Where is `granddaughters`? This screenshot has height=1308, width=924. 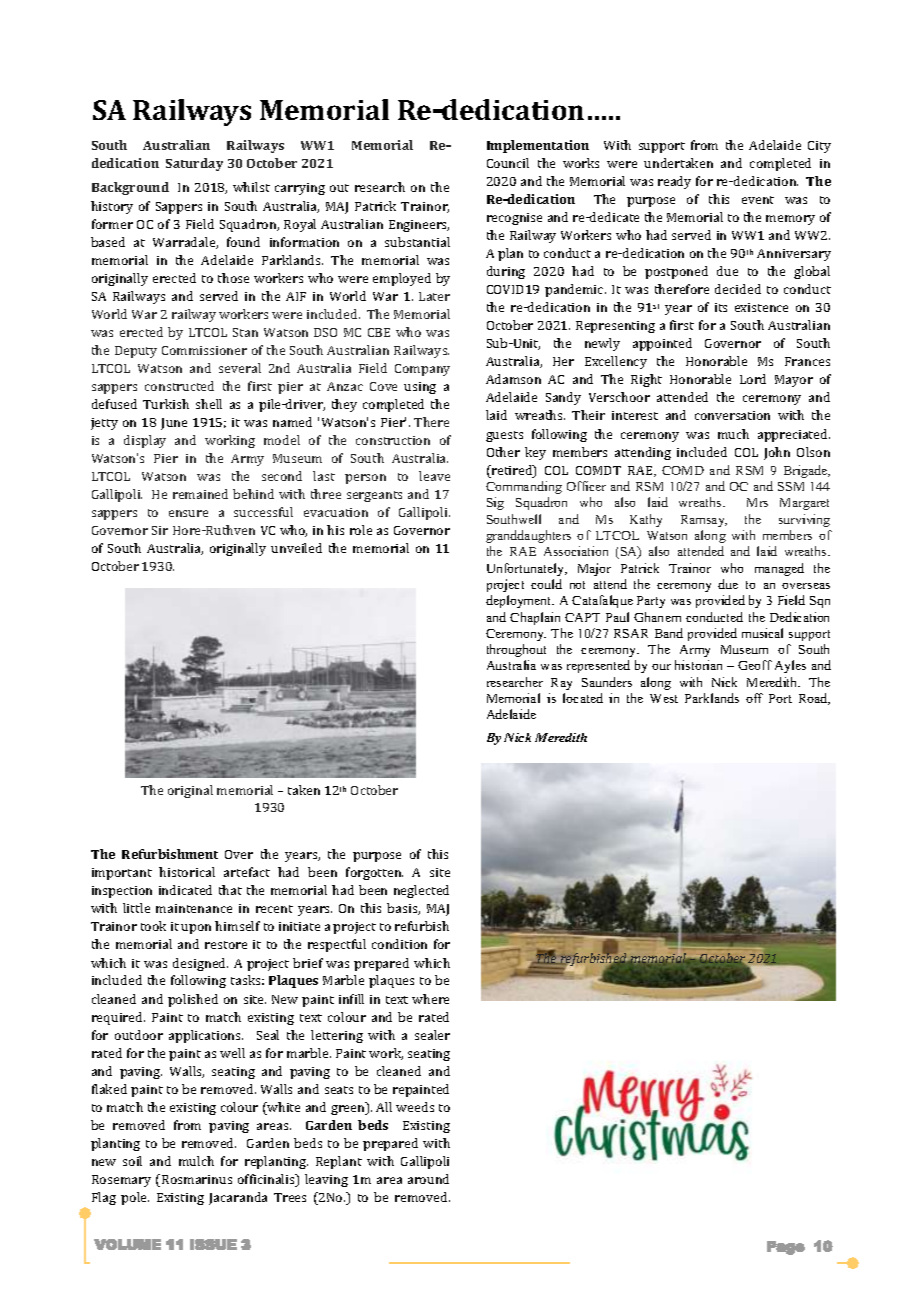 granddaughters is located at coordinates (528, 536).
